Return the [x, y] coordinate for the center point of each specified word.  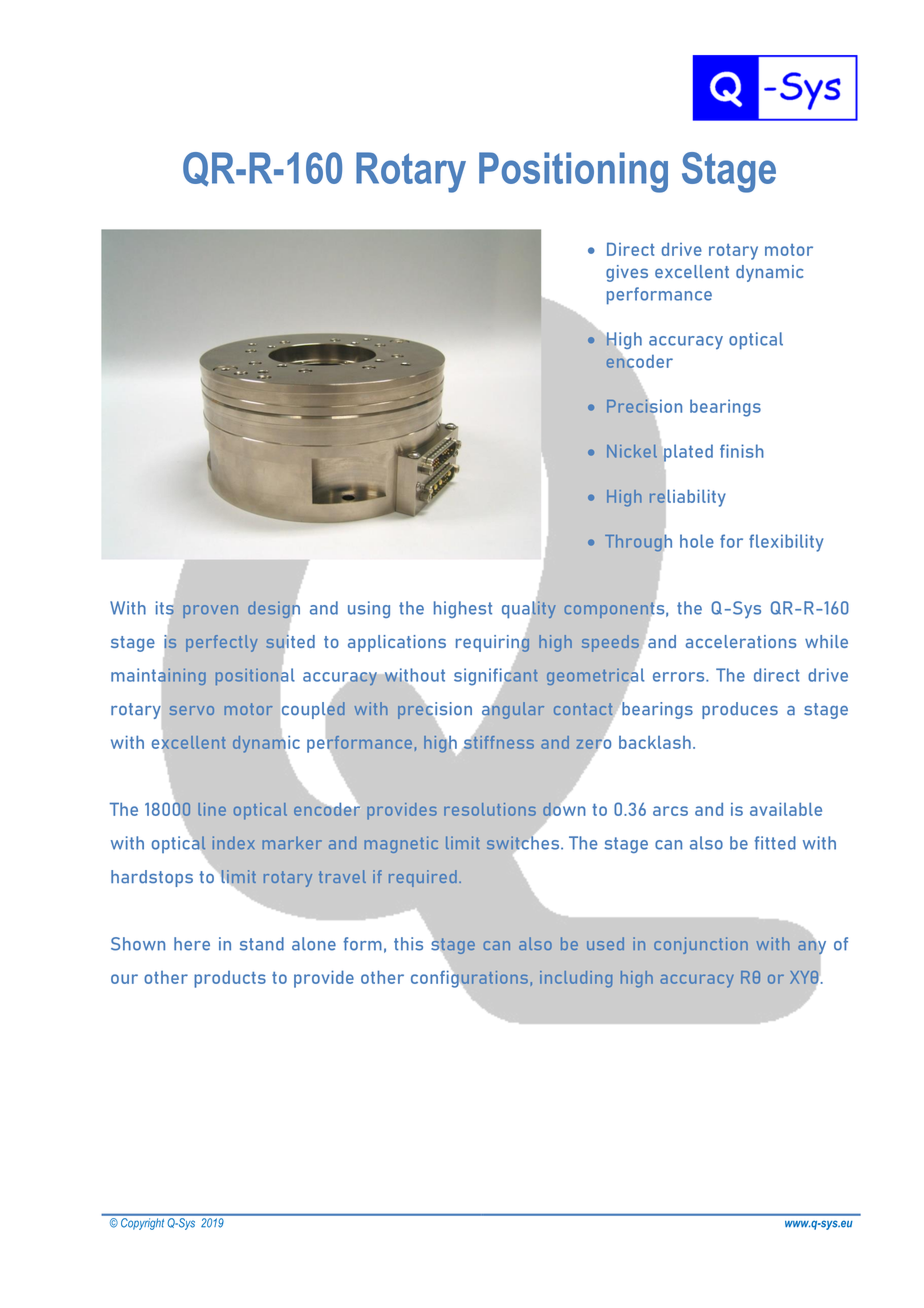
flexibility [786, 543]
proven [210, 611]
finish [742, 451]
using [369, 609]
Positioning [573, 172]
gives [627, 273]
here [192, 944]
